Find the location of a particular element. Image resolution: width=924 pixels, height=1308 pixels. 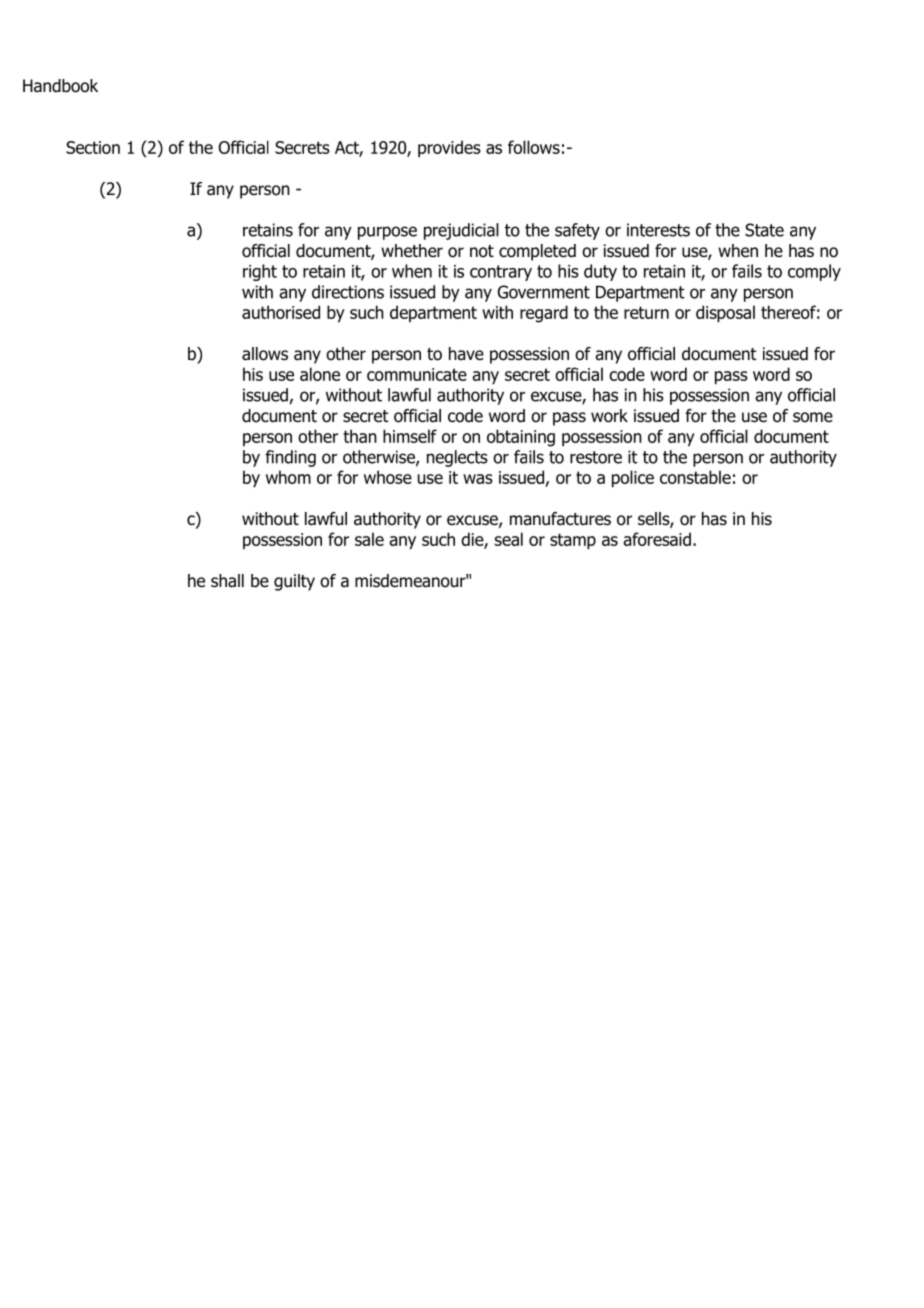

provides is located at coordinates (449, 149).
